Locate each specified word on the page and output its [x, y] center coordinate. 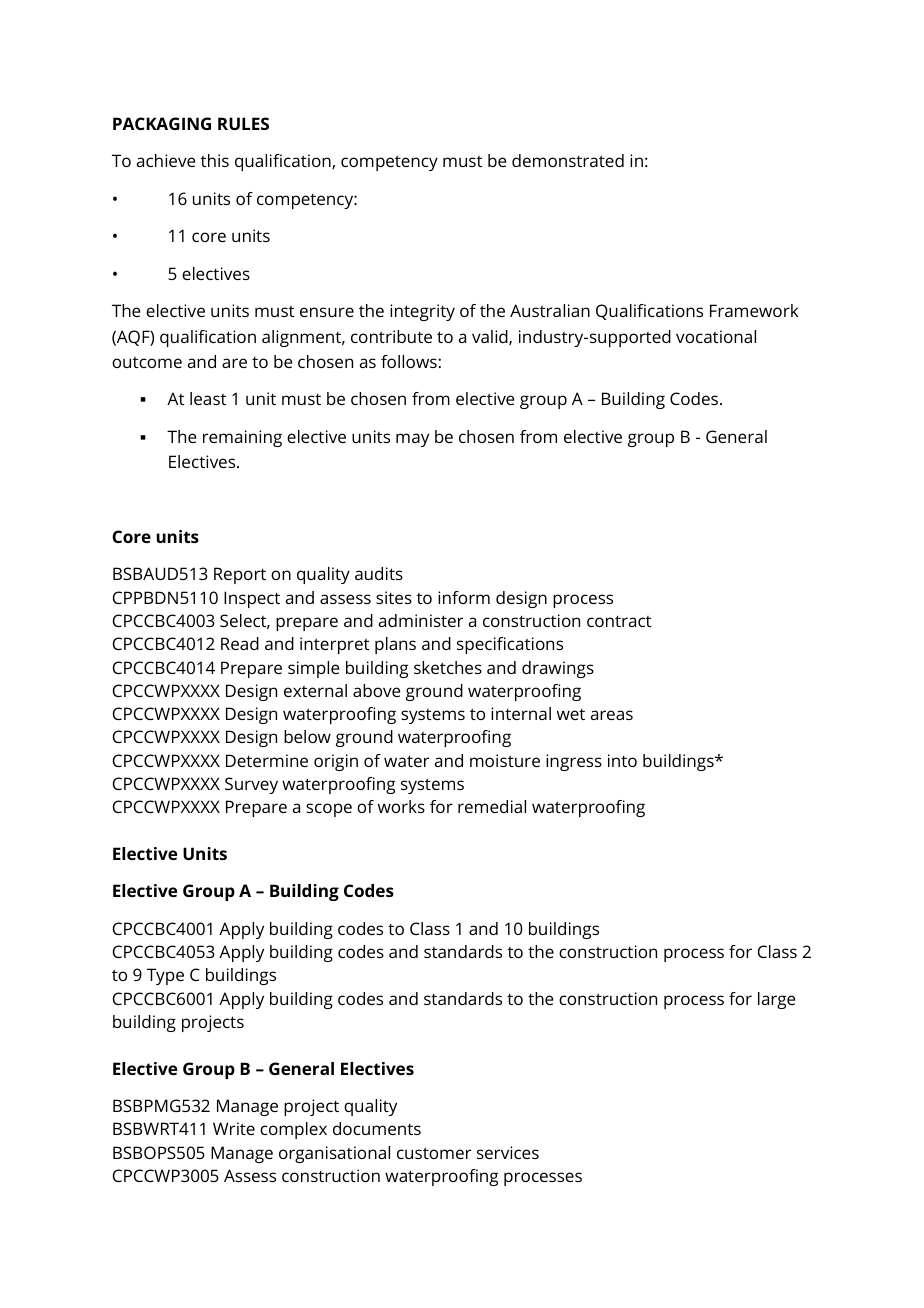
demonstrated [568, 160]
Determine [267, 760]
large [777, 1000]
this [215, 160]
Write [234, 1128]
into [622, 760]
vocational [716, 336]
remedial [492, 806]
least [208, 398]
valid [491, 337]
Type [165, 976]
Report [240, 575]
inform [464, 597]
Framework [754, 310]
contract [619, 621]
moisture [505, 760]
